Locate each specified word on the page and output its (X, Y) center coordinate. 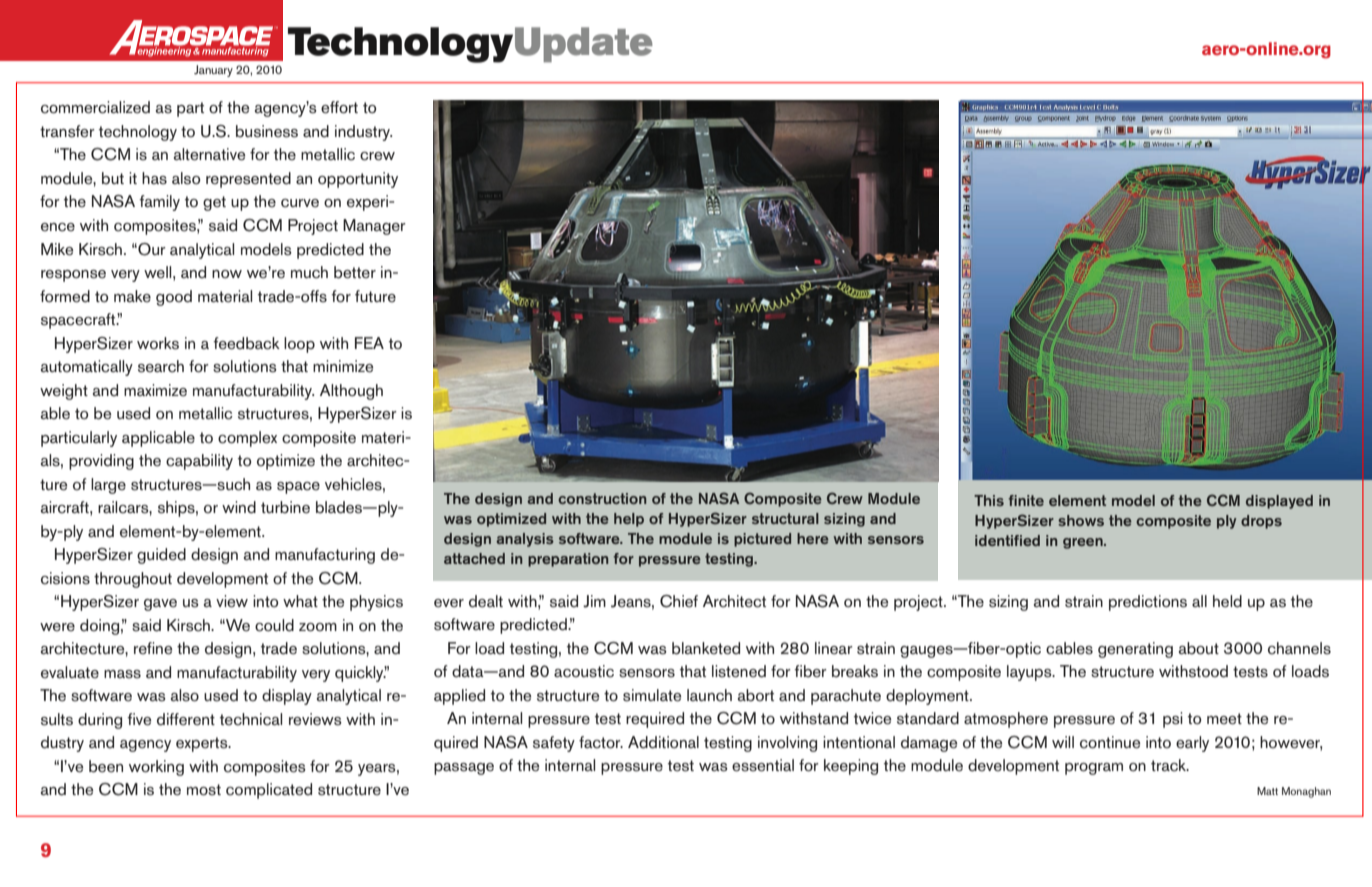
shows (1081, 520)
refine (153, 648)
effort (339, 107)
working (156, 768)
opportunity (358, 180)
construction (602, 498)
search (161, 366)
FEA (369, 343)
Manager (374, 227)
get (214, 203)
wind (239, 507)
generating (1135, 650)
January (213, 71)
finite (1026, 500)
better (355, 272)
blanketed (706, 648)
